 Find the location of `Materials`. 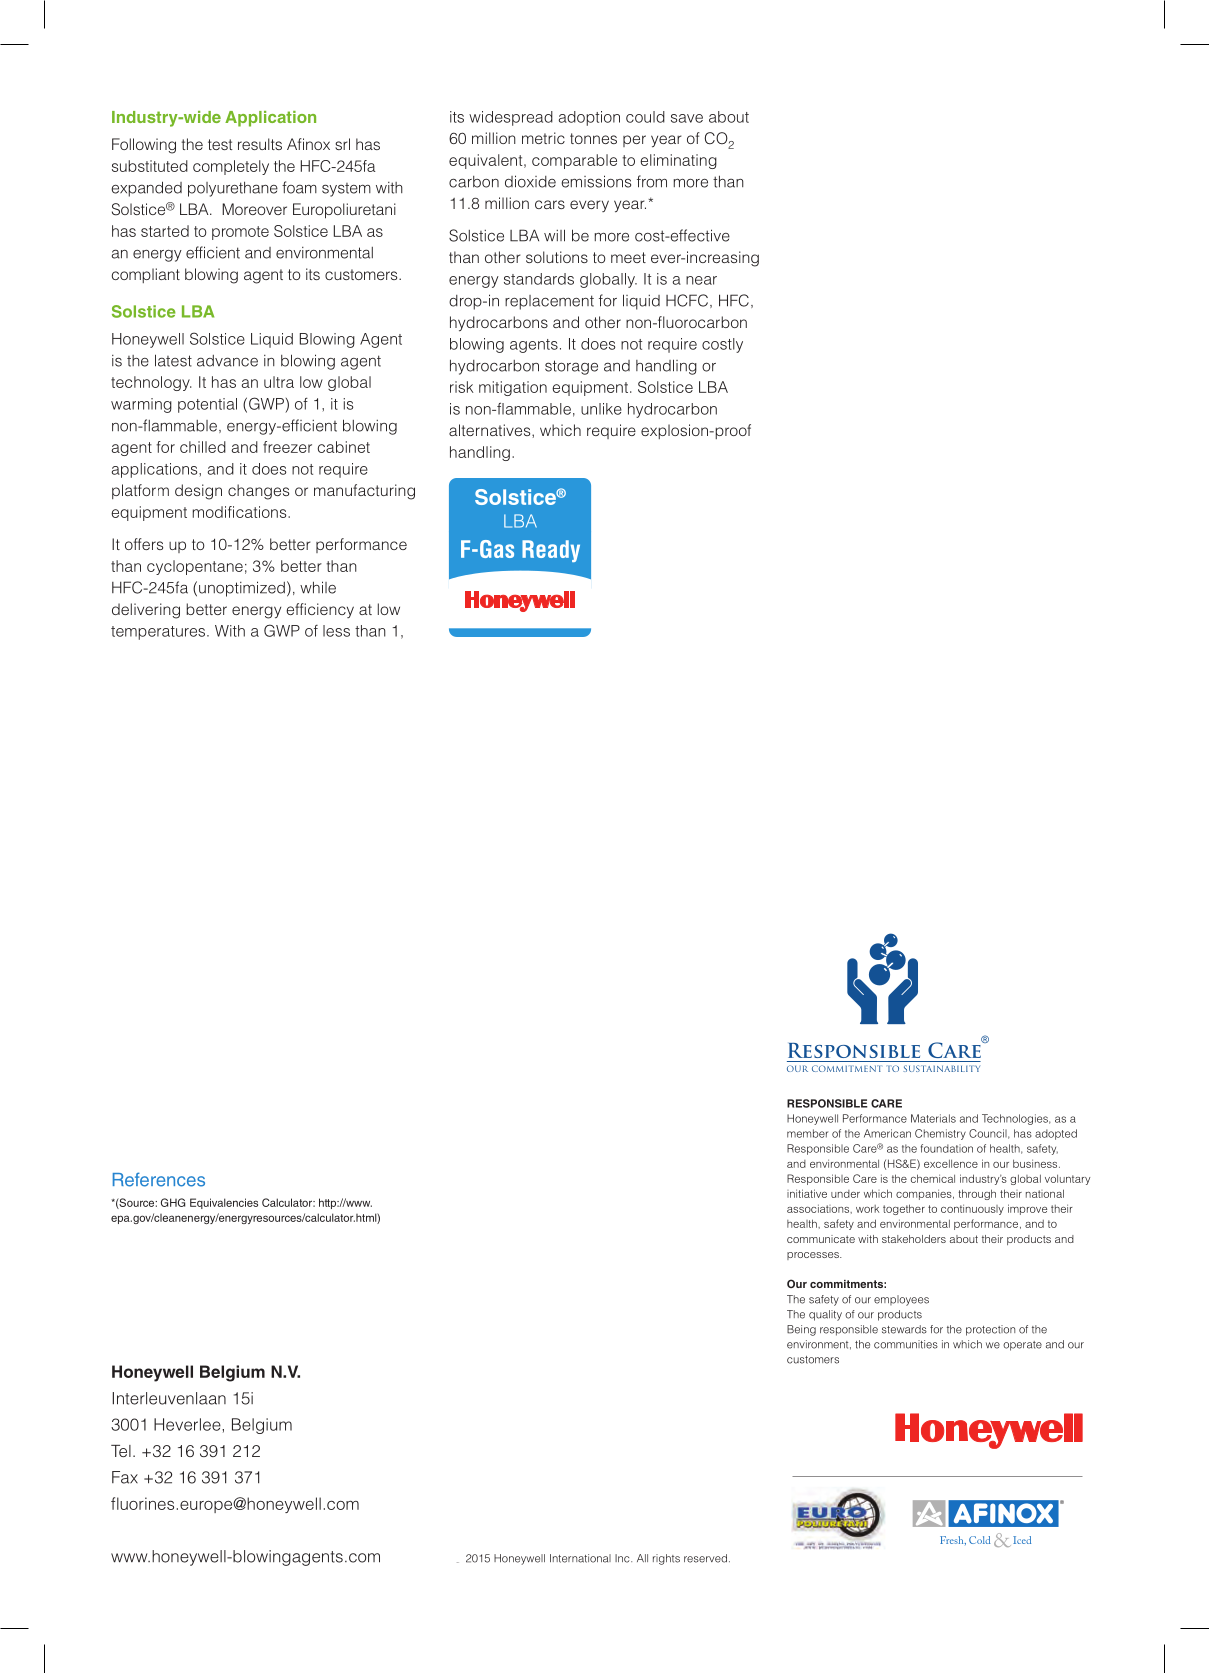

Materials is located at coordinates (933, 1118).
